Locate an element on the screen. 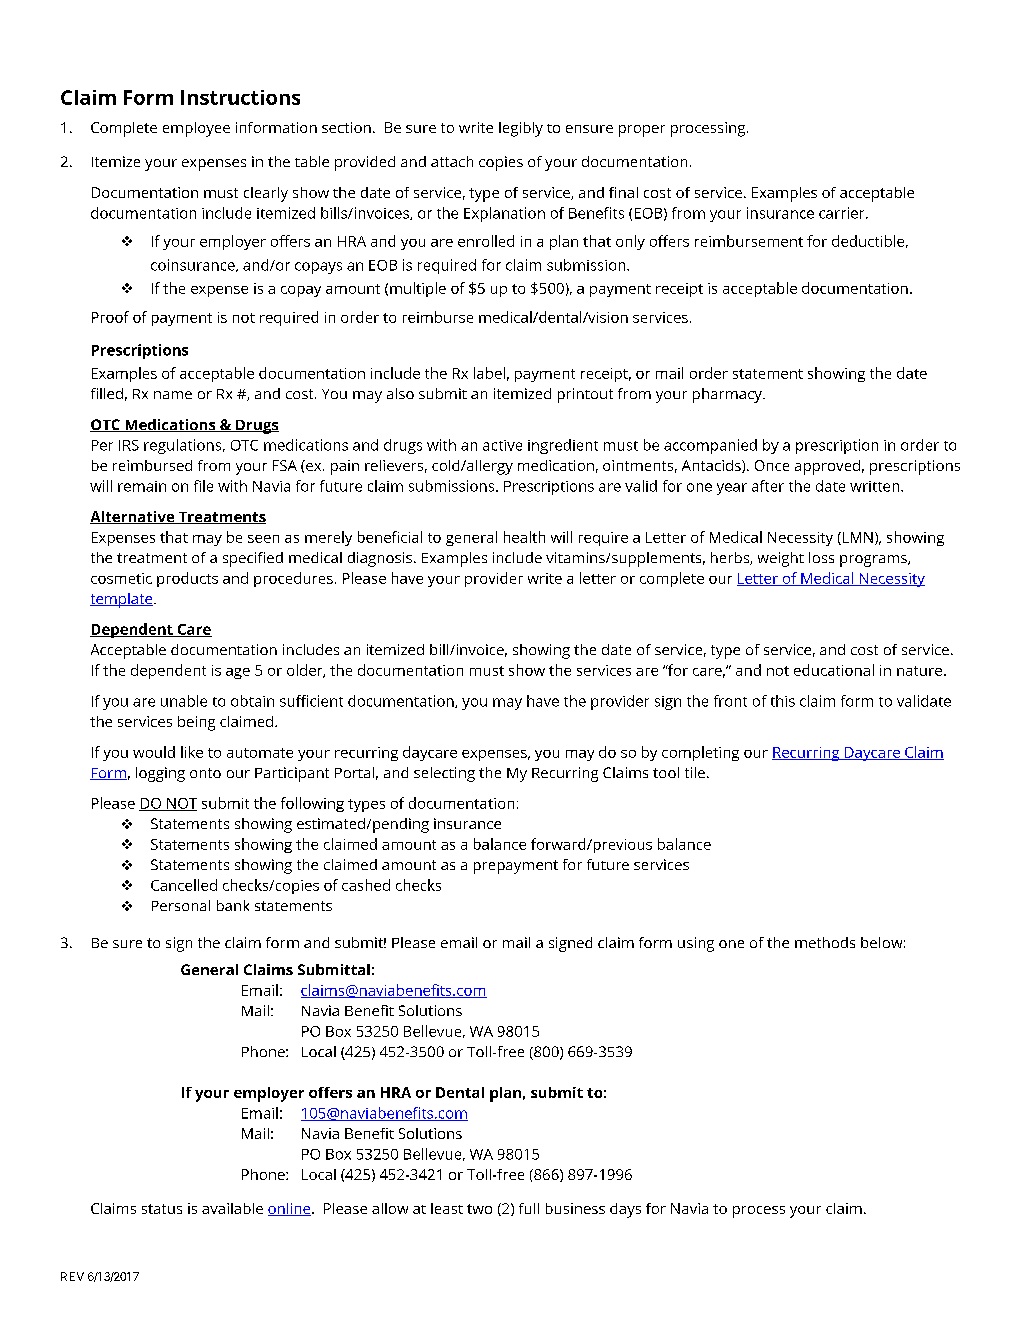 The image size is (1022, 1323). methods is located at coordinates (825, 942).
